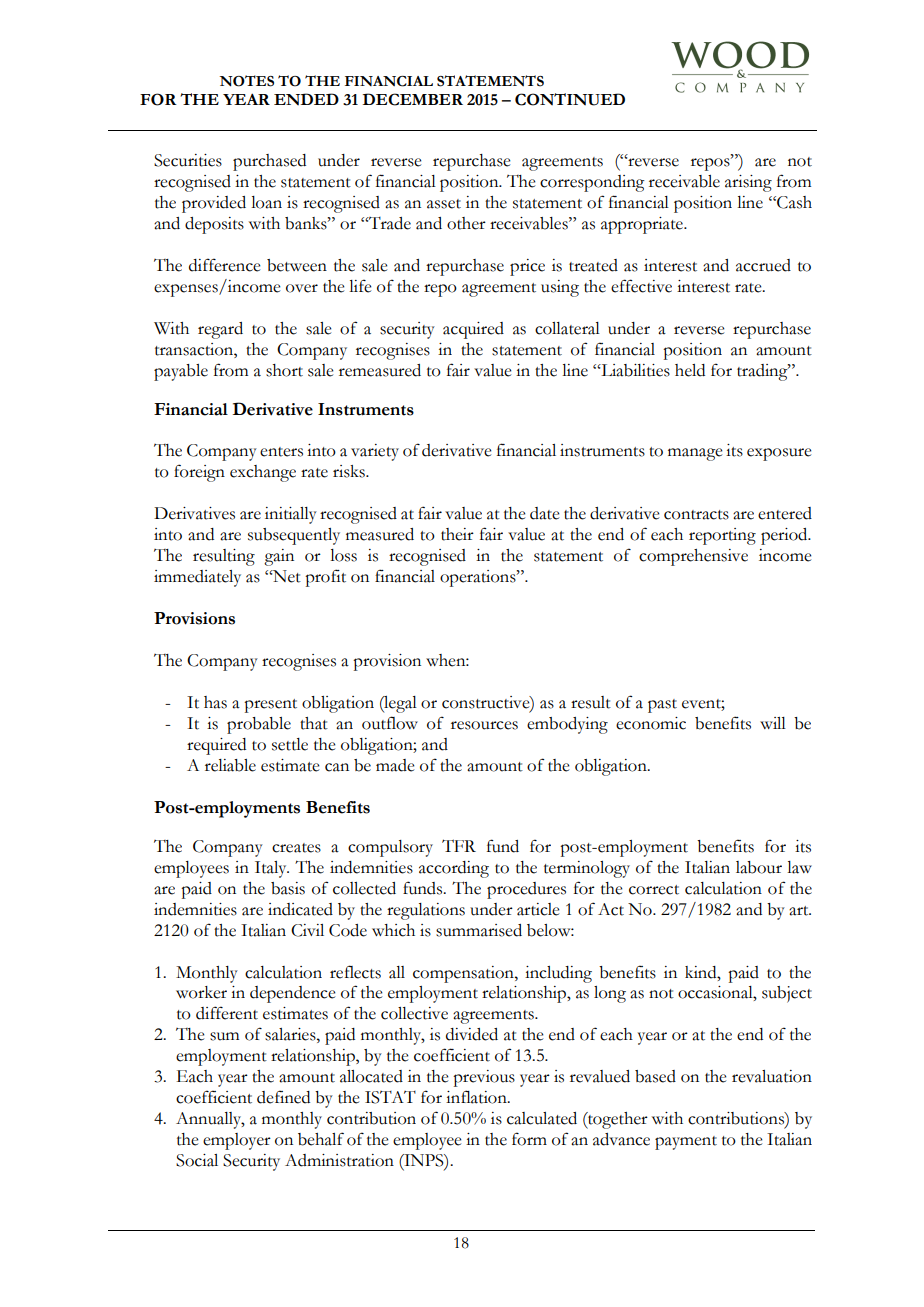 The width and height of the screenshot is (924, 1307). Describe the element at coordinates (773, 723) in the screenshot. I see `will` at that location.
